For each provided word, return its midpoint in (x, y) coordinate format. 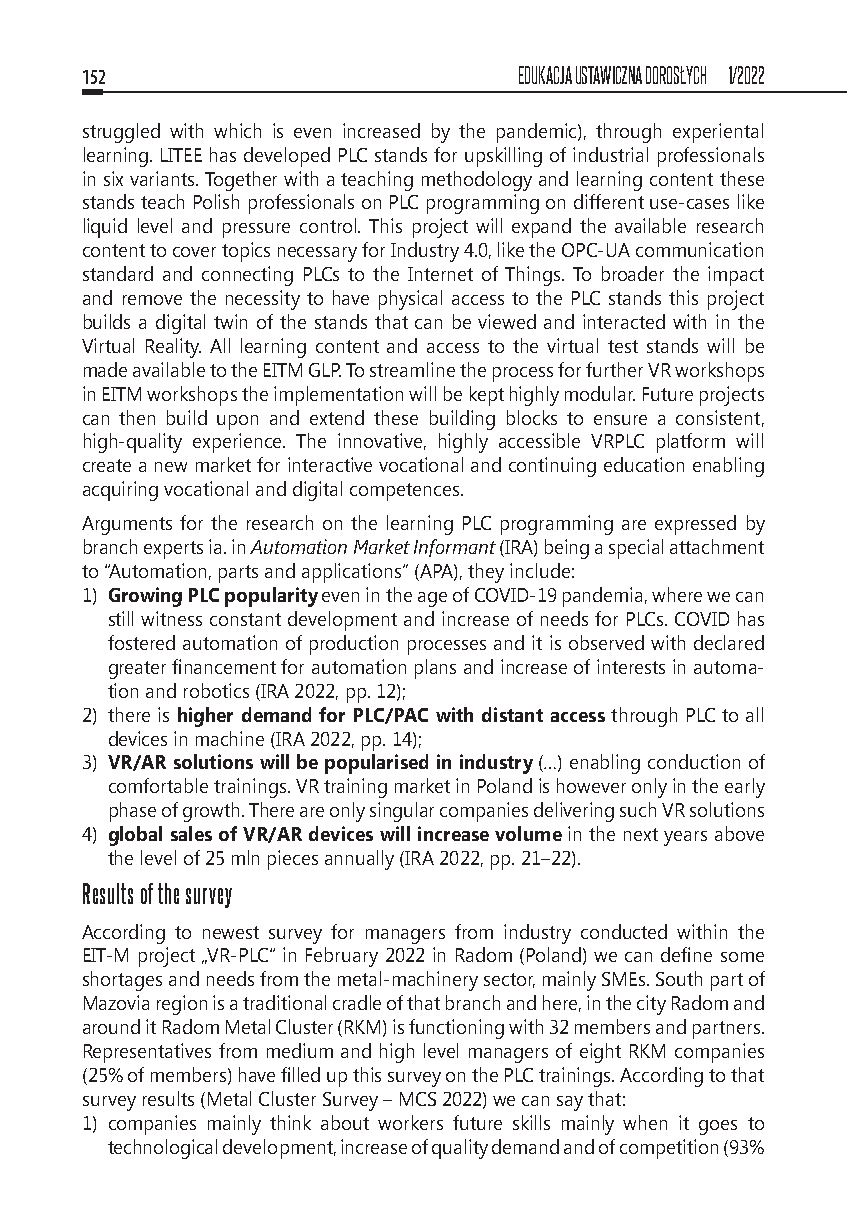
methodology (477, 181)
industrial (610, 154)
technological (162, 1149)
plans (435, 669)
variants (163, 178)
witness (171, 618)
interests (631, 666)
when (645, 1122)
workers (410, 1122)
